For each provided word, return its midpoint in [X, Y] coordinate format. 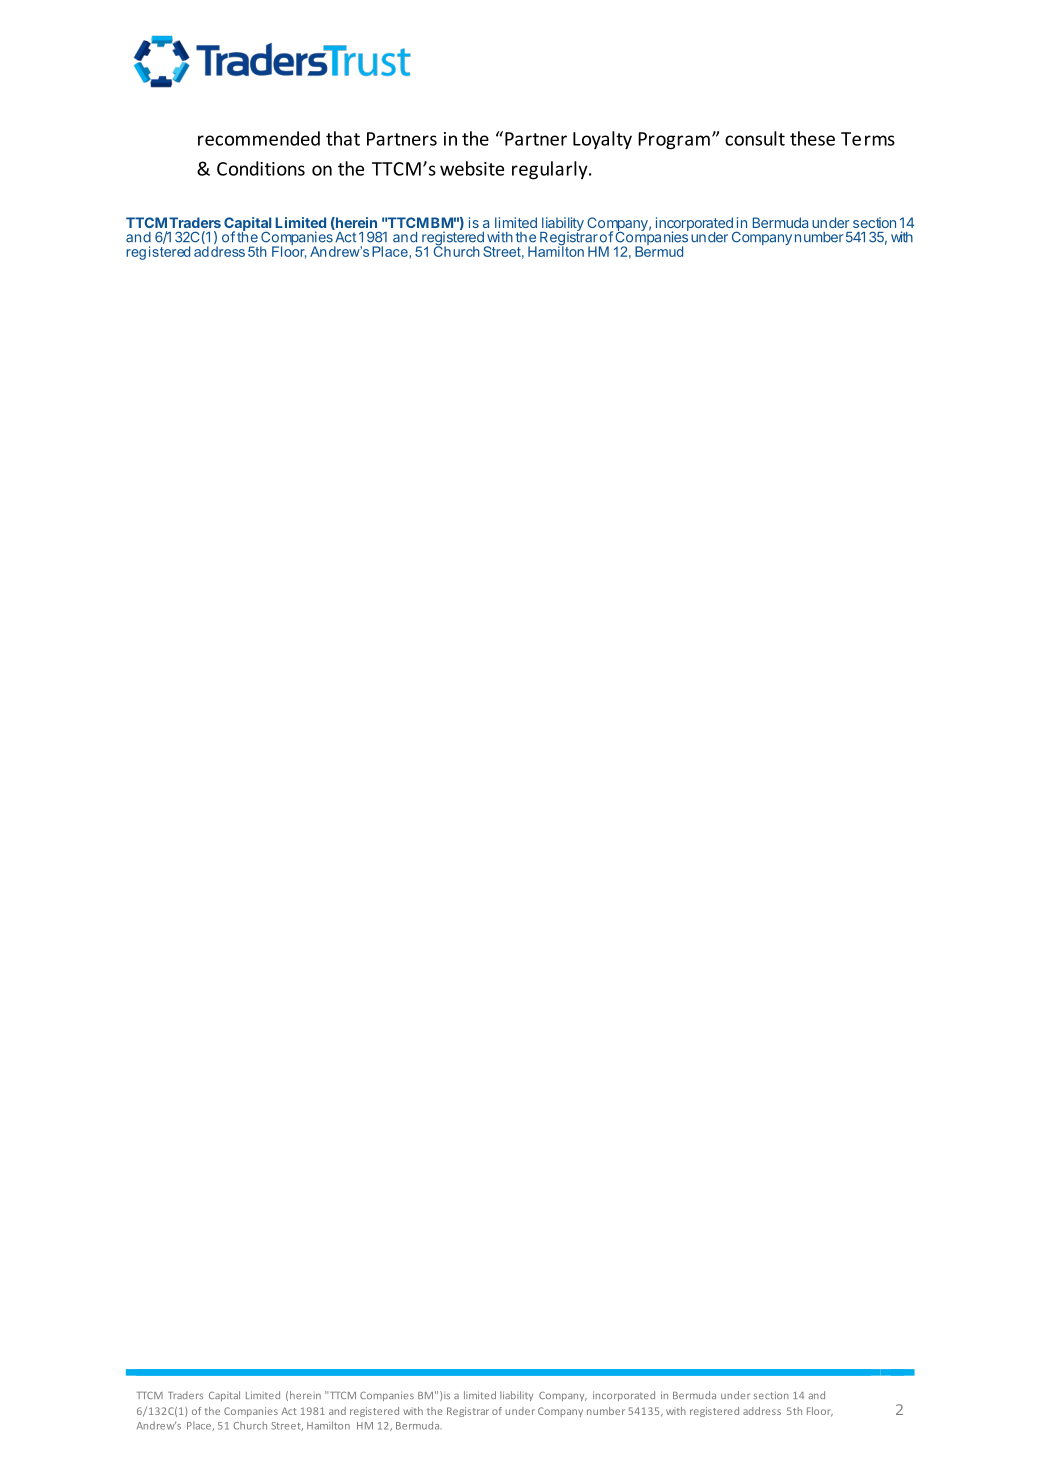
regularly [551, 170]
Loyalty [602, 140]
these [812, 138]
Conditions [261, 168]
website [472, 168]
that [343, 138]
